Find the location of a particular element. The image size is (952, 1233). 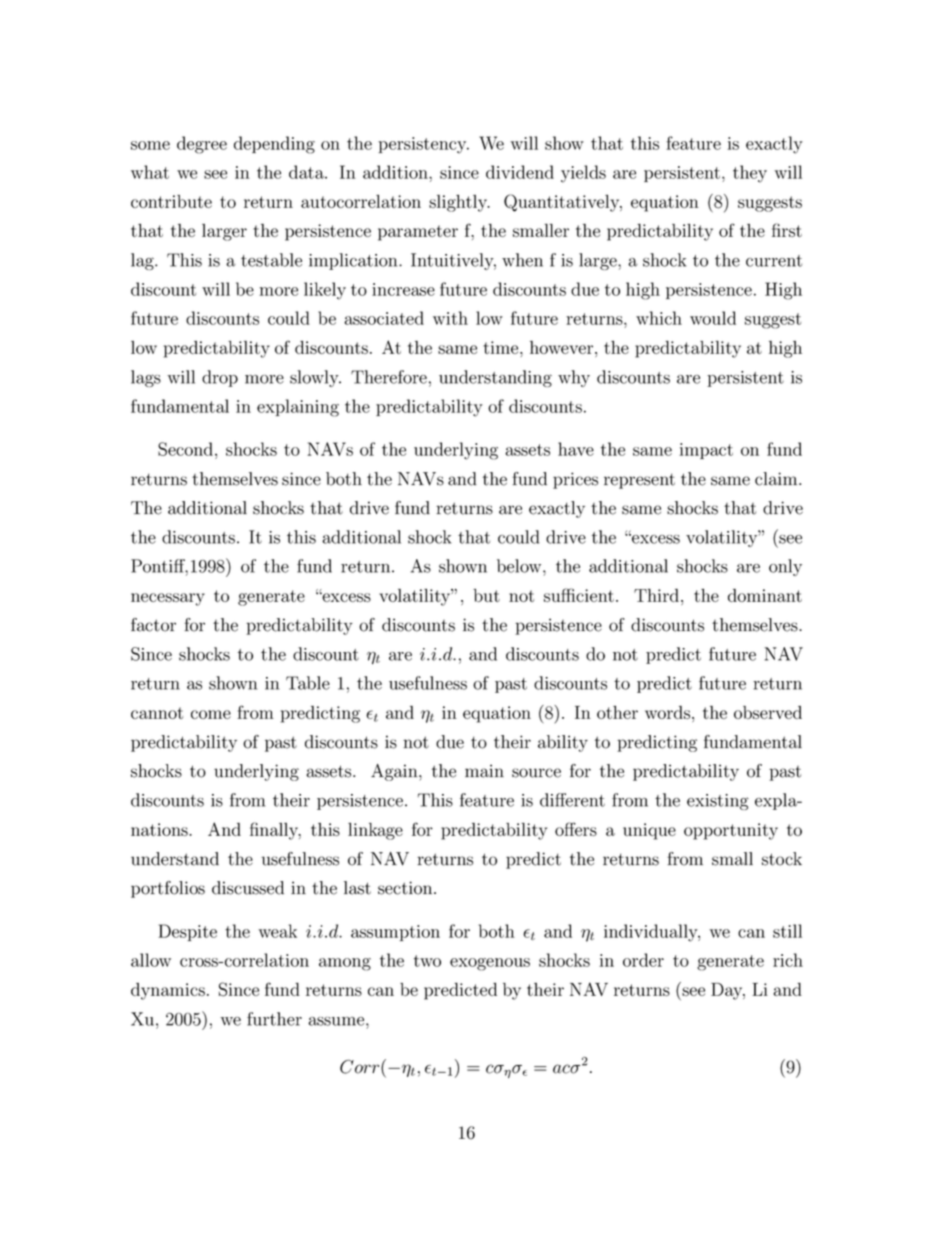

degree is located at coordinates (202, 145).
